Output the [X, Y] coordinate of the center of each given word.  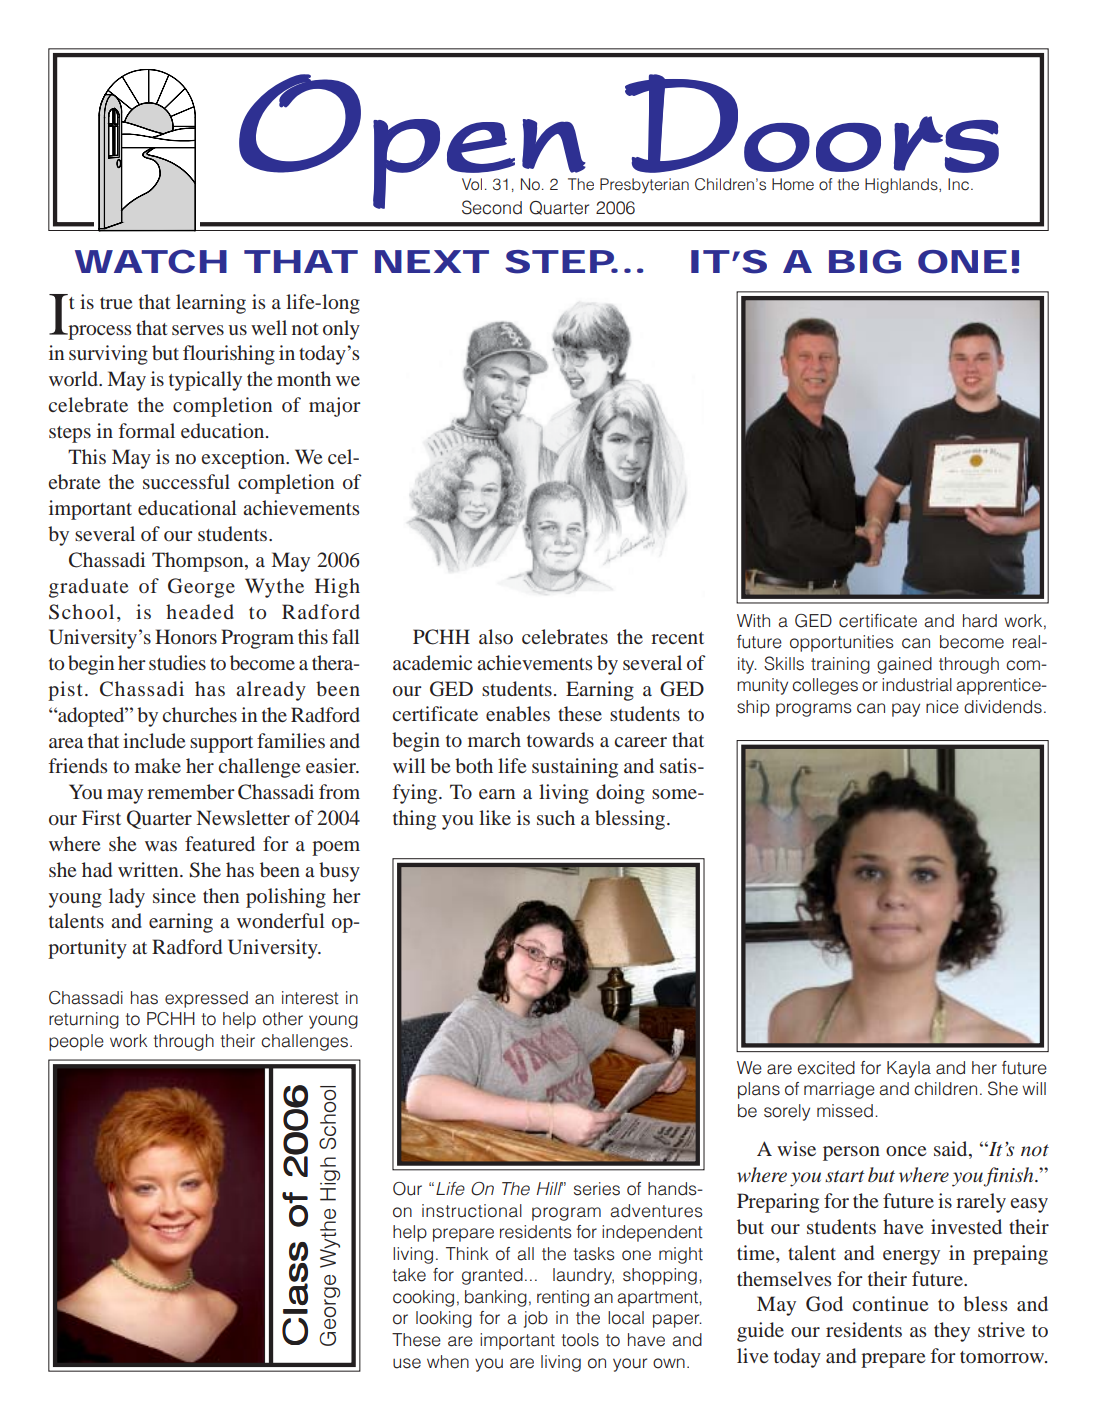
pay [906, 710]
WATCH [151, 261]
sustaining [575, 768]
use [407, 1363]
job [536, 1319]
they [952, 1332]
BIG [865, 261]
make [158, 765]
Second [492, 207]
